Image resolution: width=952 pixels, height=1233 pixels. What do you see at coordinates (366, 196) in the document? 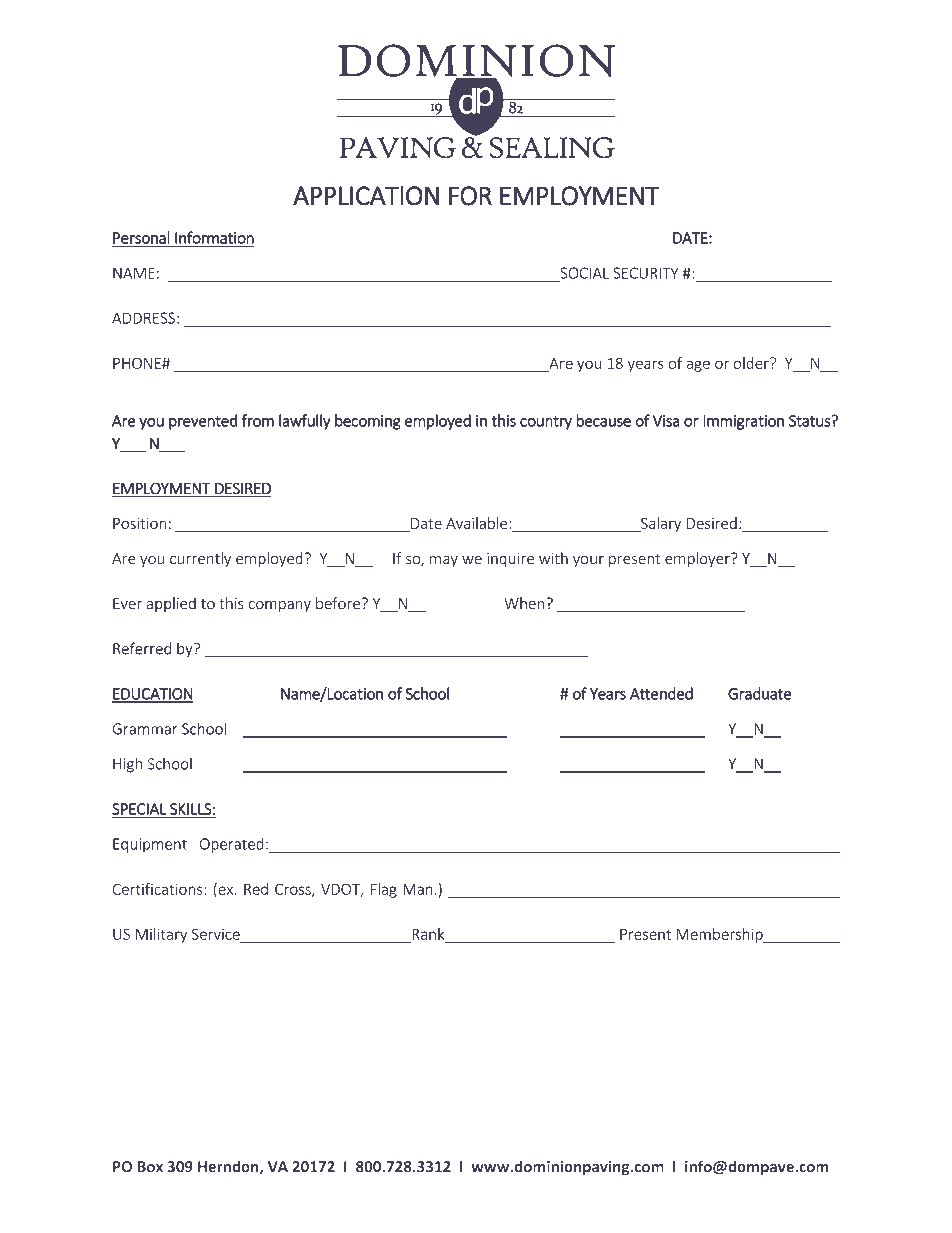
I see `APPLICATION` at bounding box center [366, 196].
